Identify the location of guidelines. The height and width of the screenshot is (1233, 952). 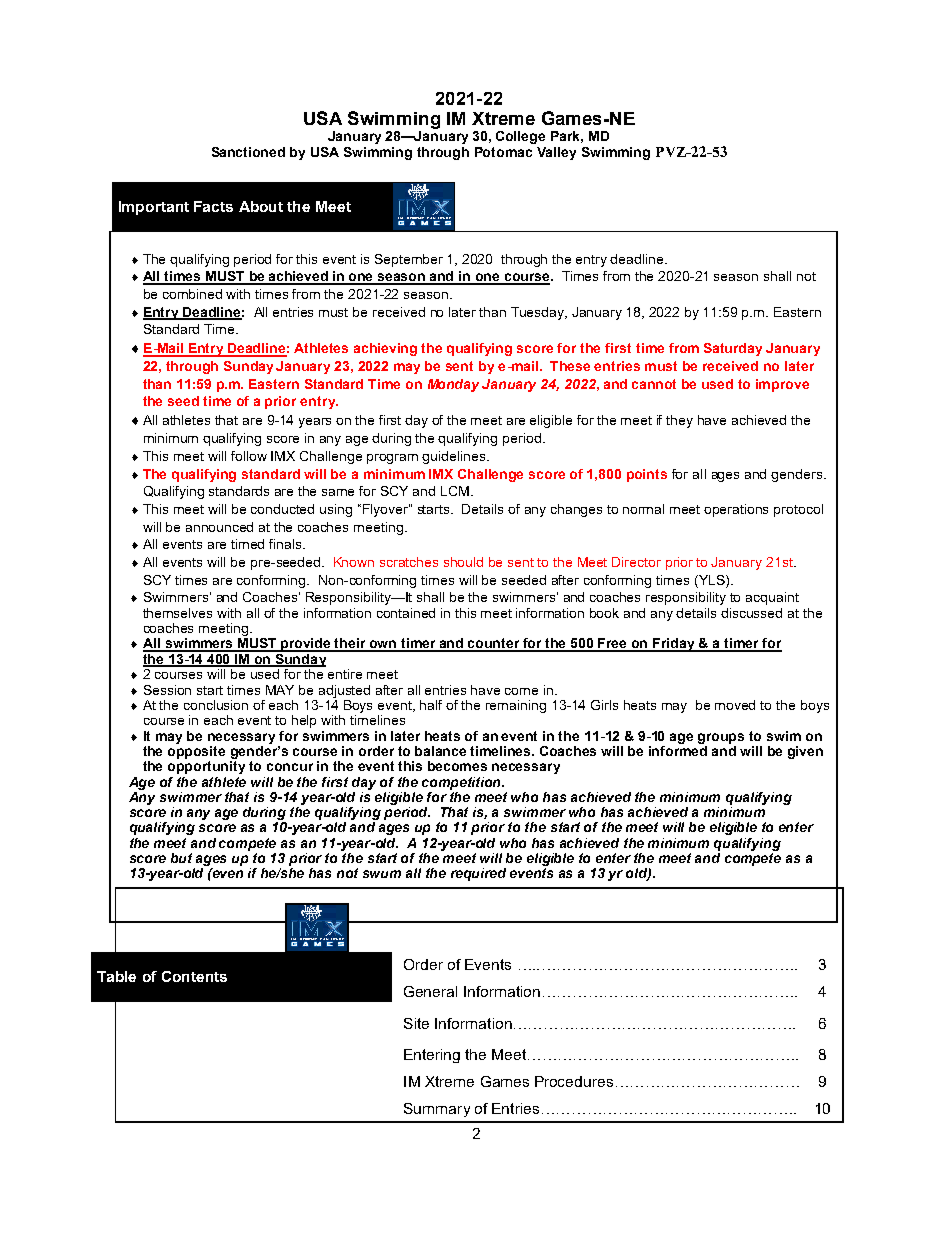
(455, 457).
